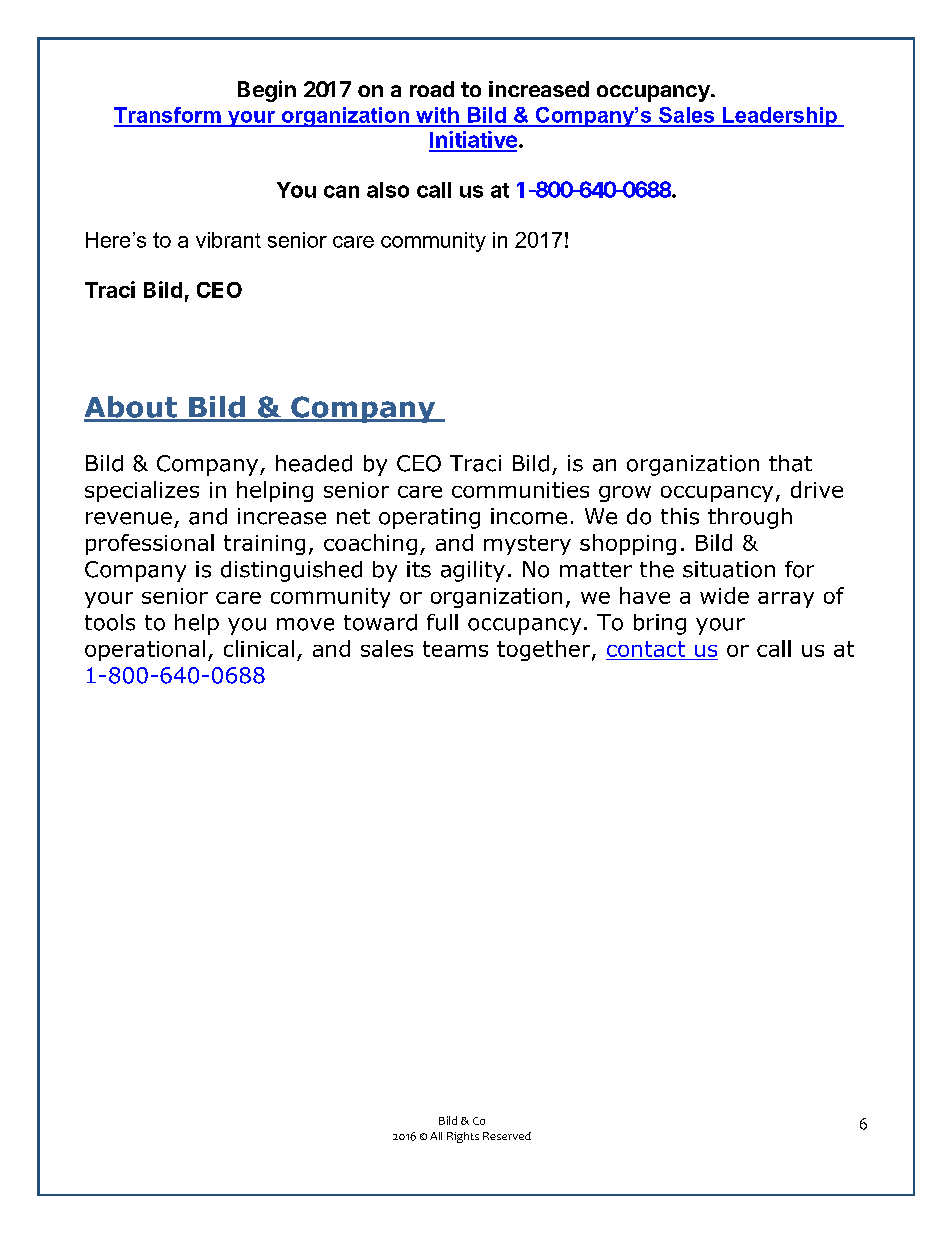  What do you see at coordinates (432, 89) in the image?
I see `road` at bounding box center [432, 89].
